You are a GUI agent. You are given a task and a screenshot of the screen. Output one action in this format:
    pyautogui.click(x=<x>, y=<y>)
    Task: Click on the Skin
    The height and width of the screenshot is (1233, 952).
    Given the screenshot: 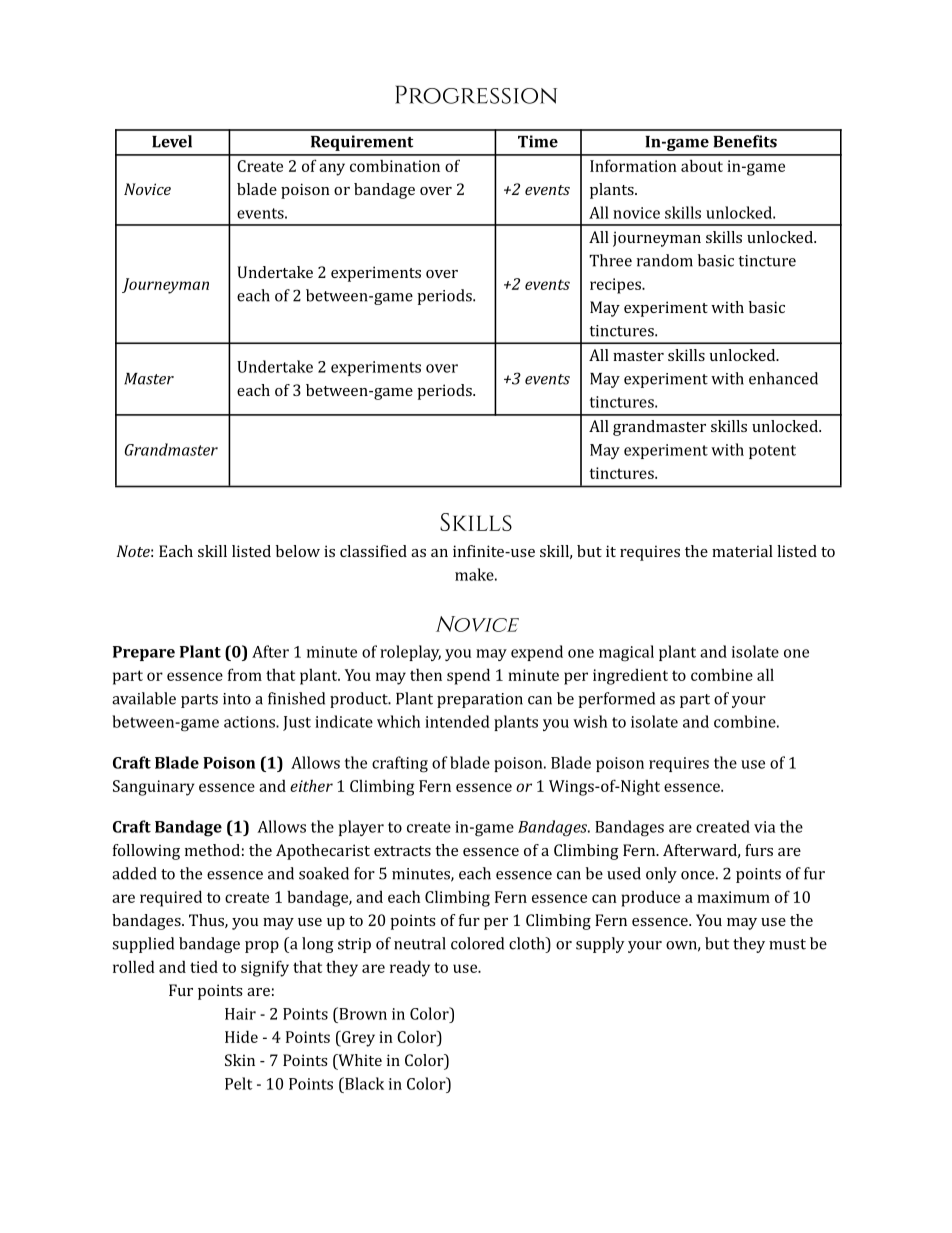 What is the action you would take?
    pyautogui.click(x=240, y=1060)
